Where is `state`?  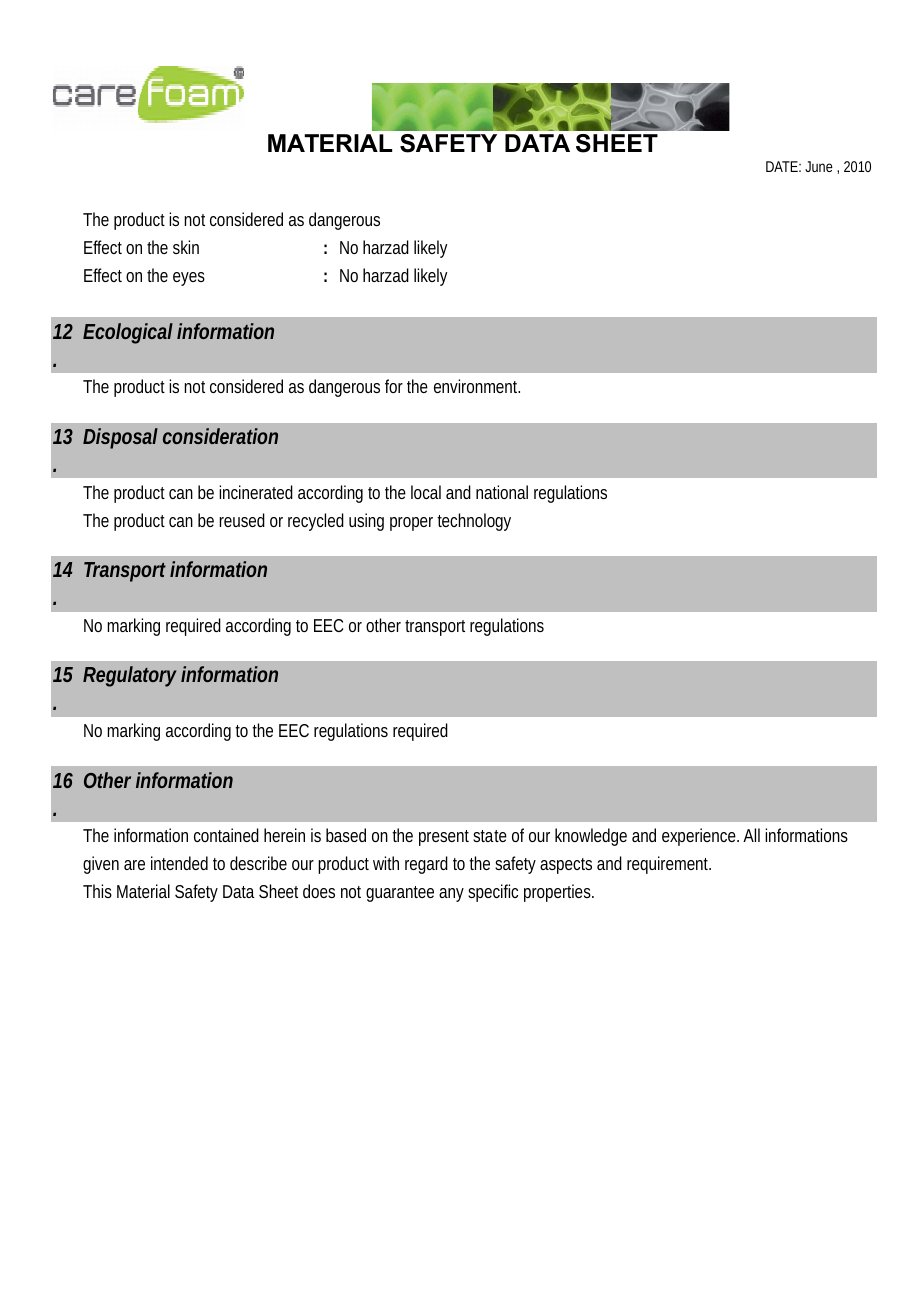
state is located at coordinates (490, 836).
